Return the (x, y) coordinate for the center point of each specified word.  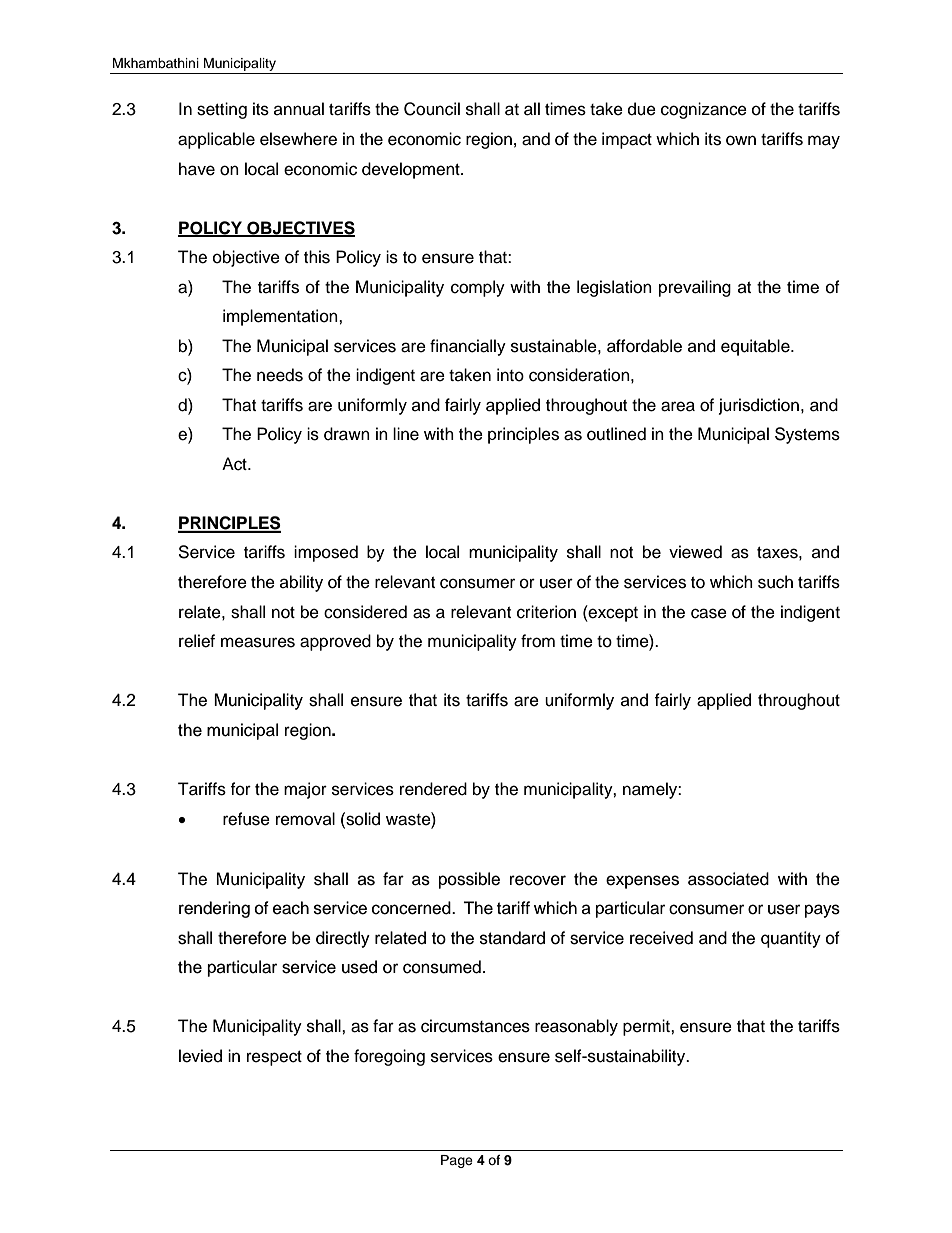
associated (728, 879)
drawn (347, 434)
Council (432, 109)
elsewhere (298, 139)
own (741, 140)
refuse (246, 819)
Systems (807, 435)
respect (274, 1058)
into (510, 375)
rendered (433, 789)
